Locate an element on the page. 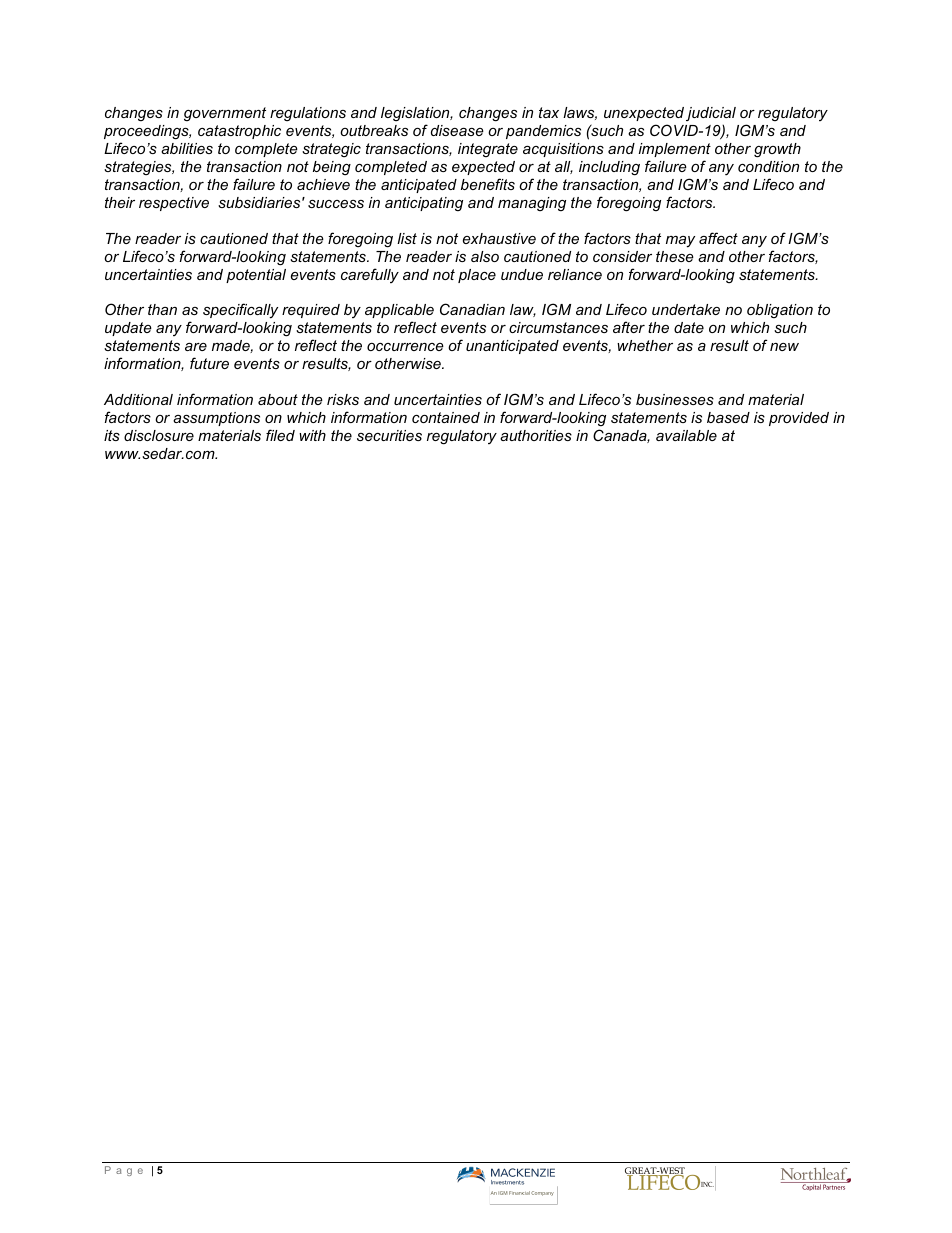 The height and width of the page is (1233, 952). place is located at coordinates (477, 276).
